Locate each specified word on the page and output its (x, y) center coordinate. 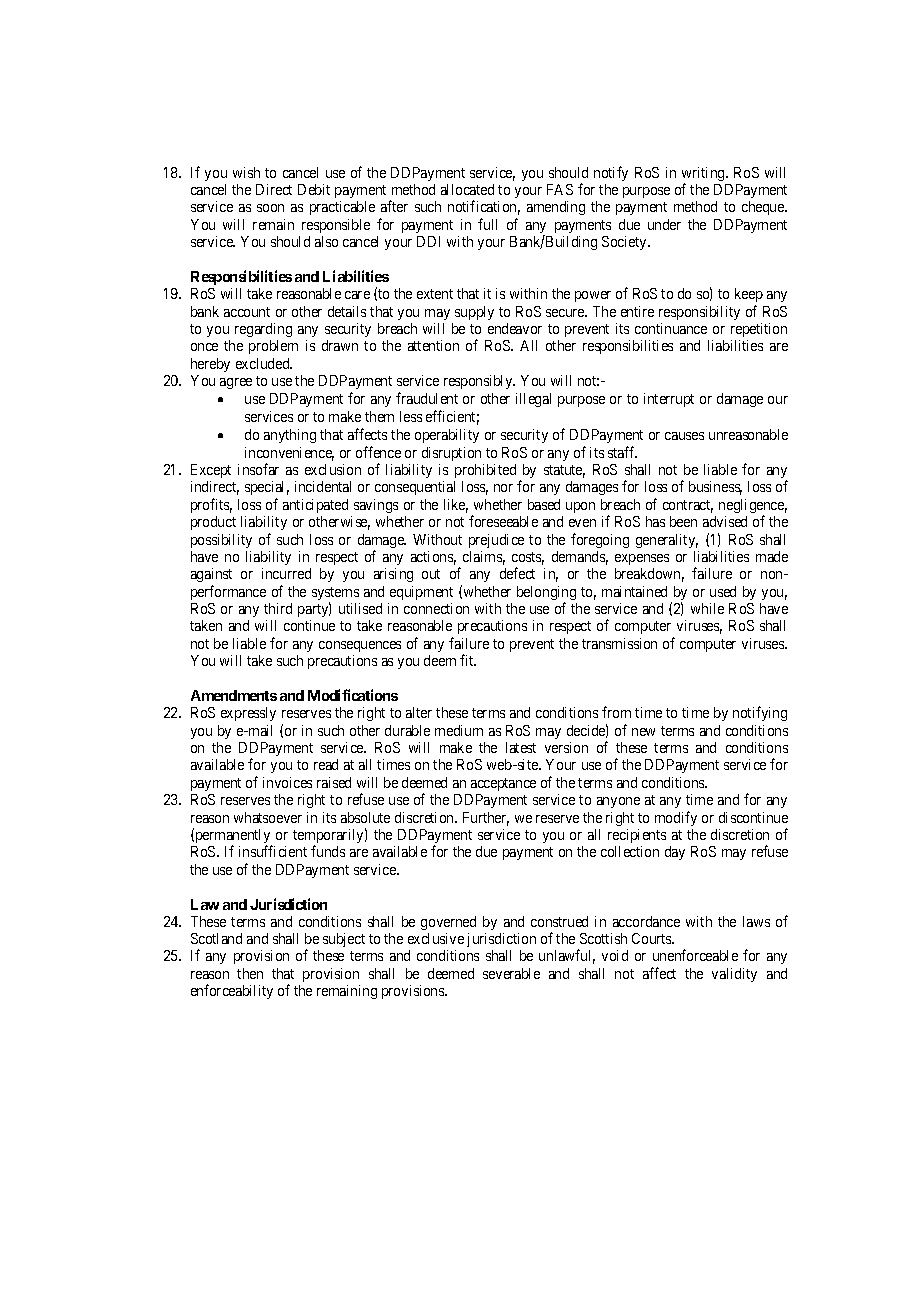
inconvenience (289, 454)
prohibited (485, 471)
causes (684, 436)
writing (704, 175)
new (643, 732)
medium (459, 730)
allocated (467, 189)
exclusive (436, 938)
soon (270, 208)
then (250, 973)
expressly (248, 714)
